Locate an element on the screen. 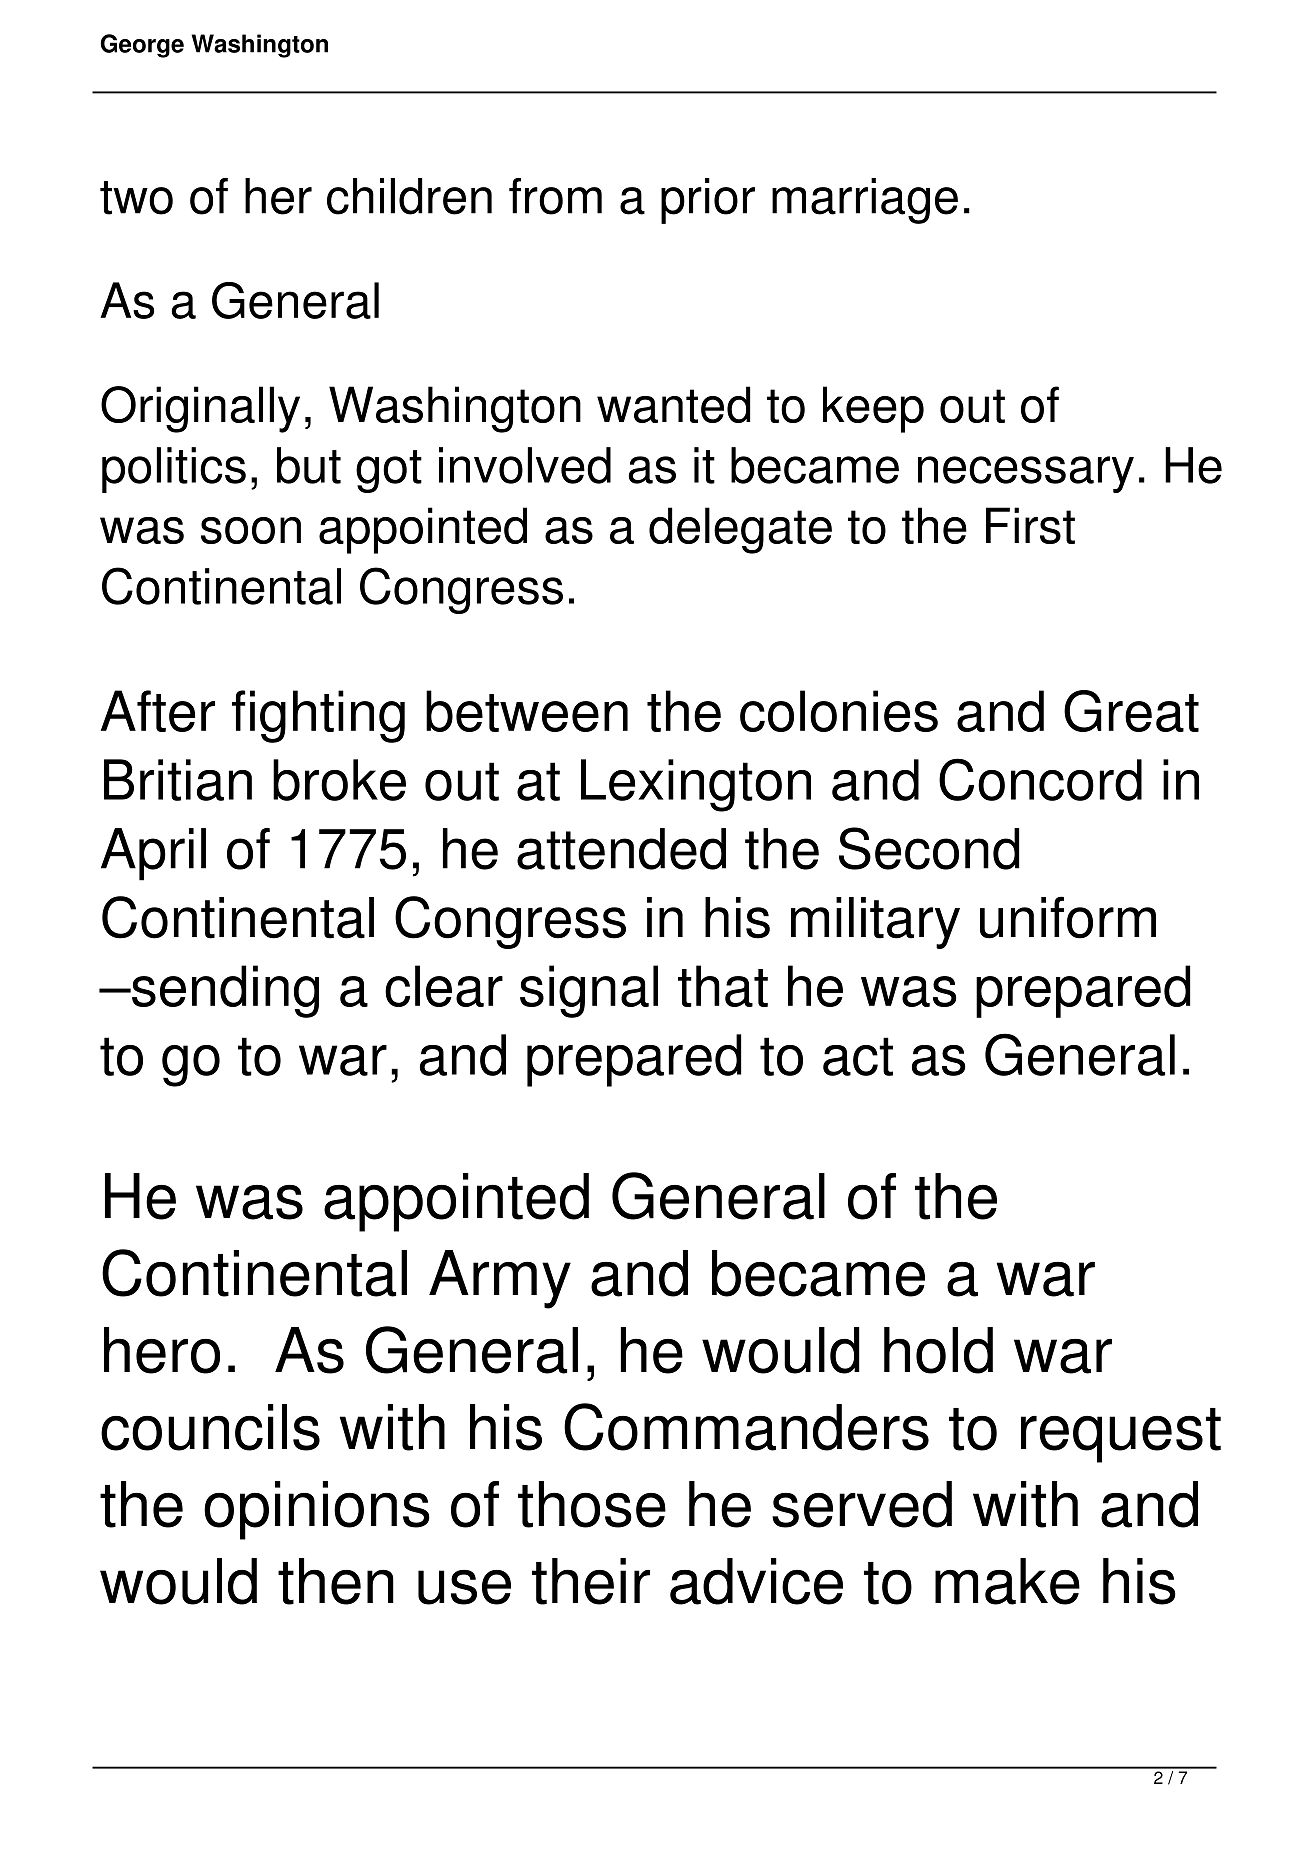 The width and height of the screenshot is (1309, 1852). marriage is located at coordinates (865, 201).
